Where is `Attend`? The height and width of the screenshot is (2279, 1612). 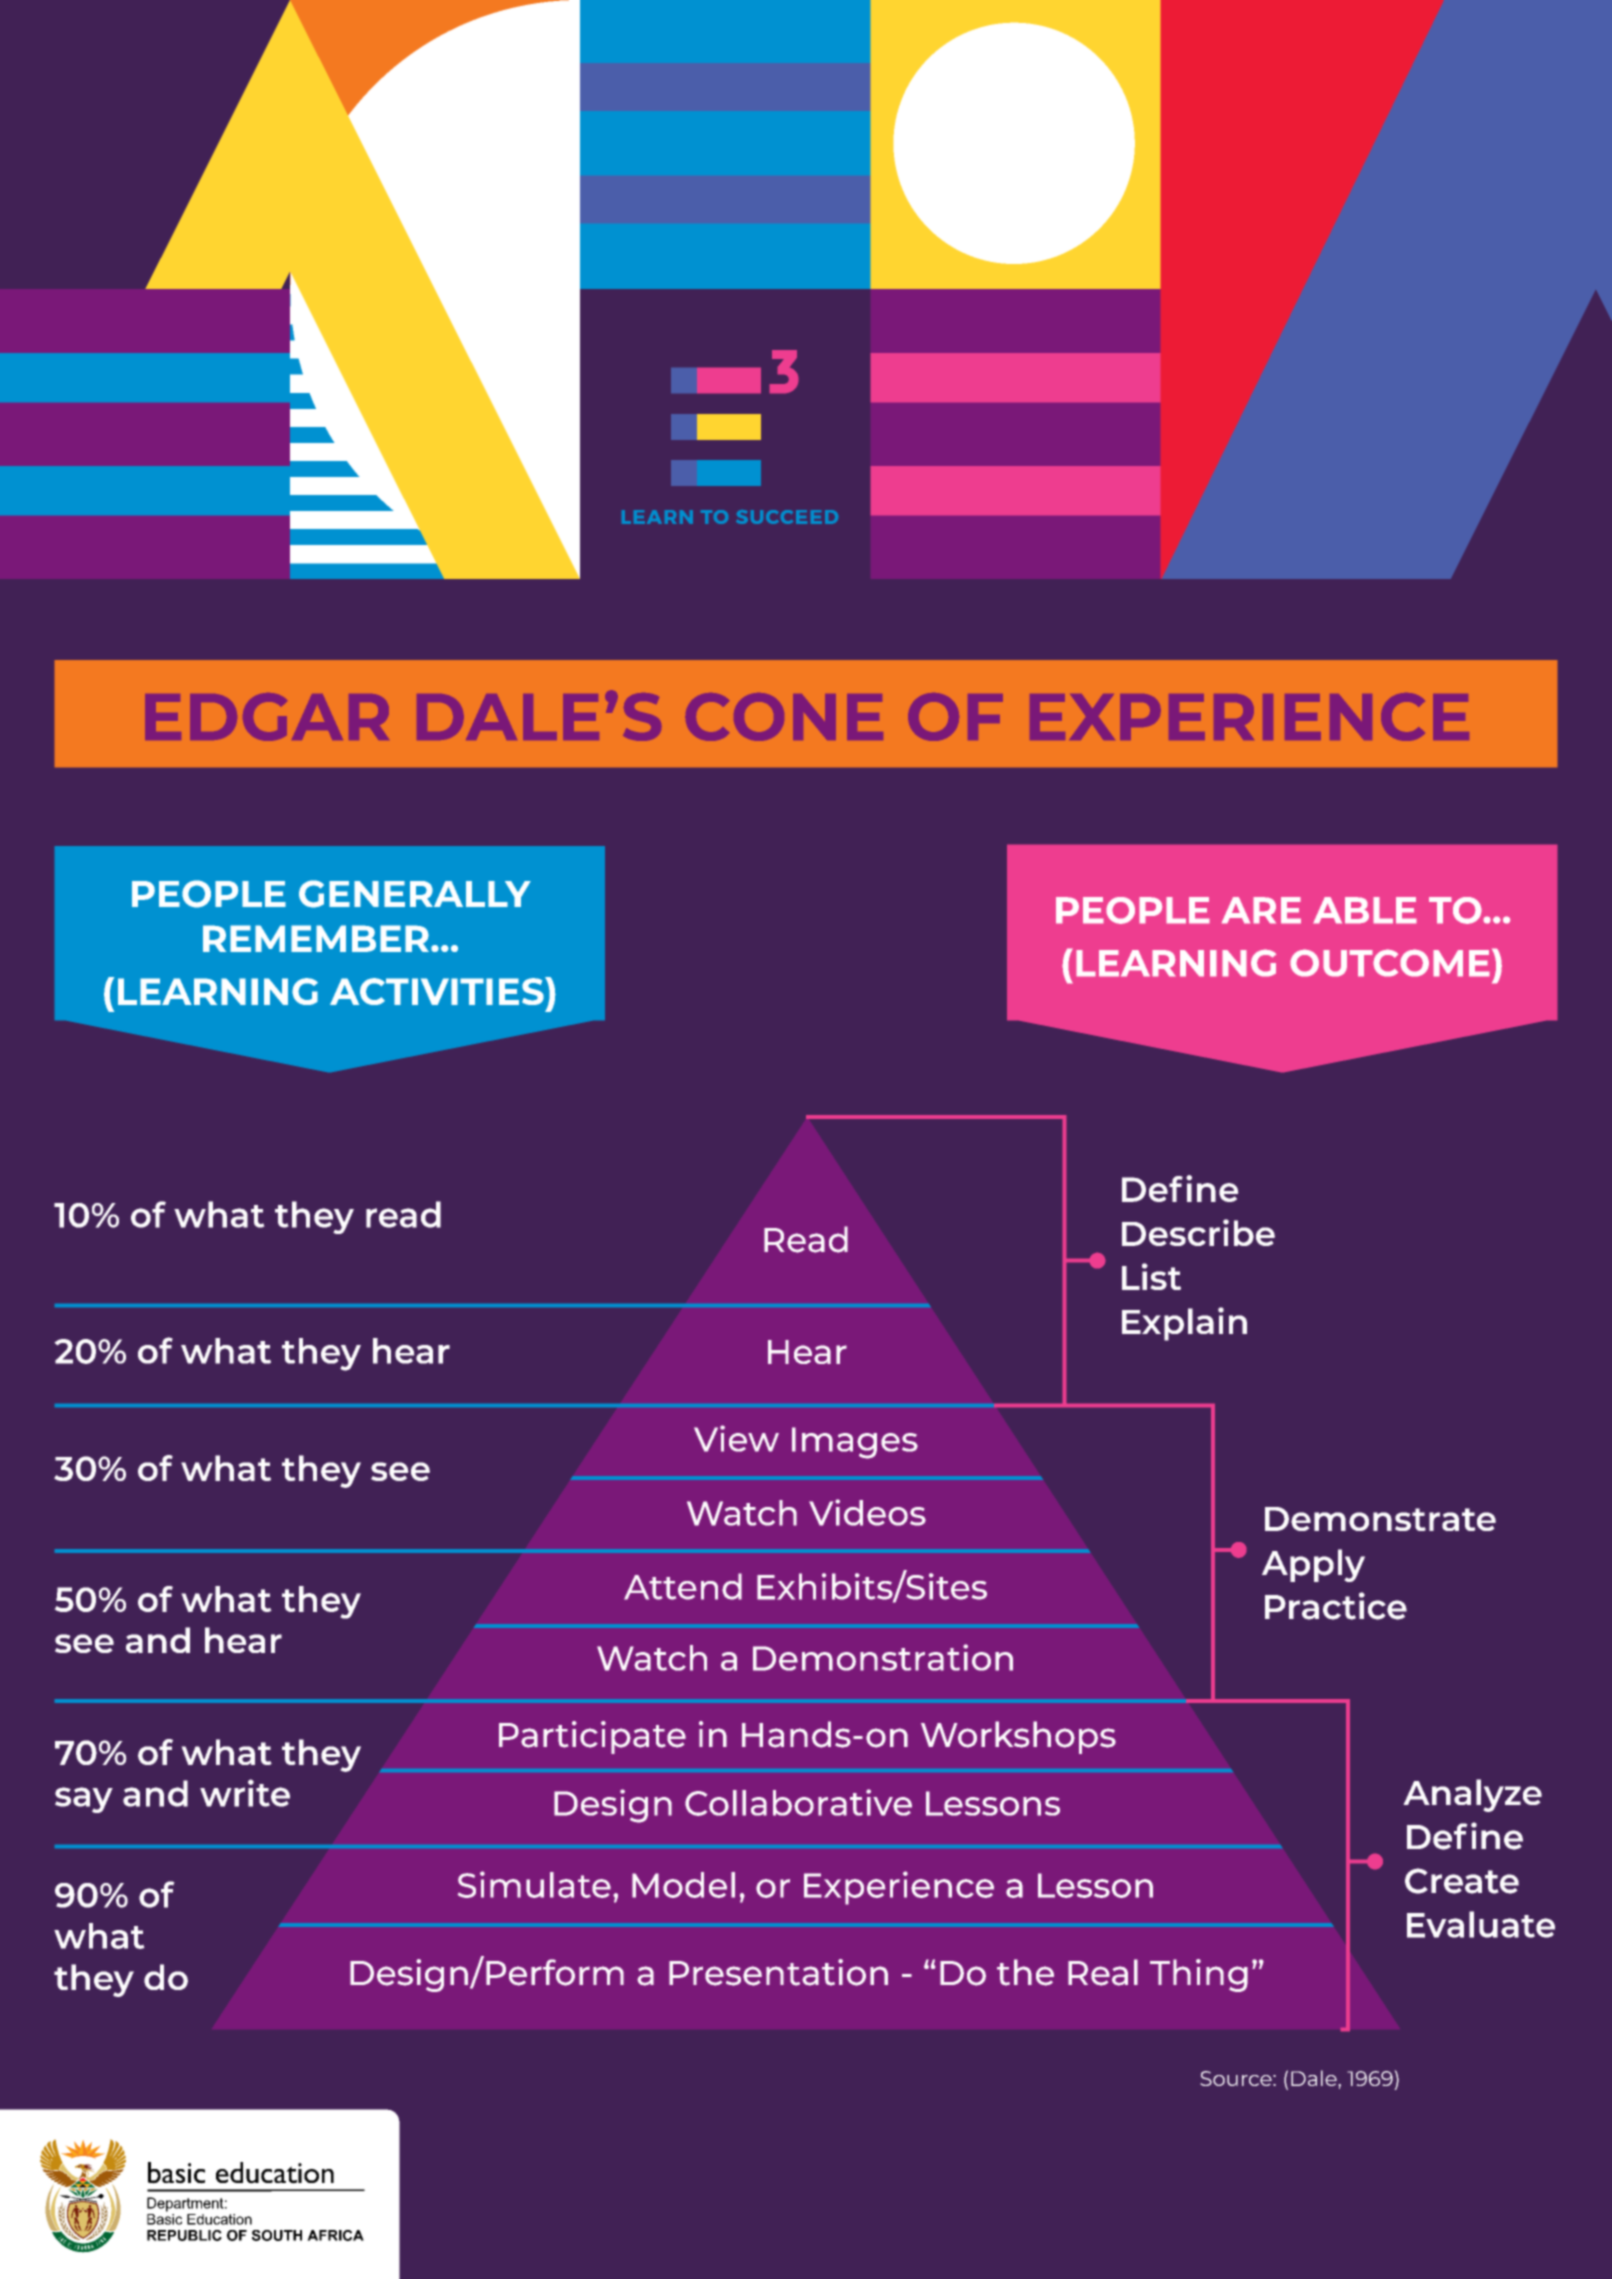 Attend is located at coordinates (683, 1586).
